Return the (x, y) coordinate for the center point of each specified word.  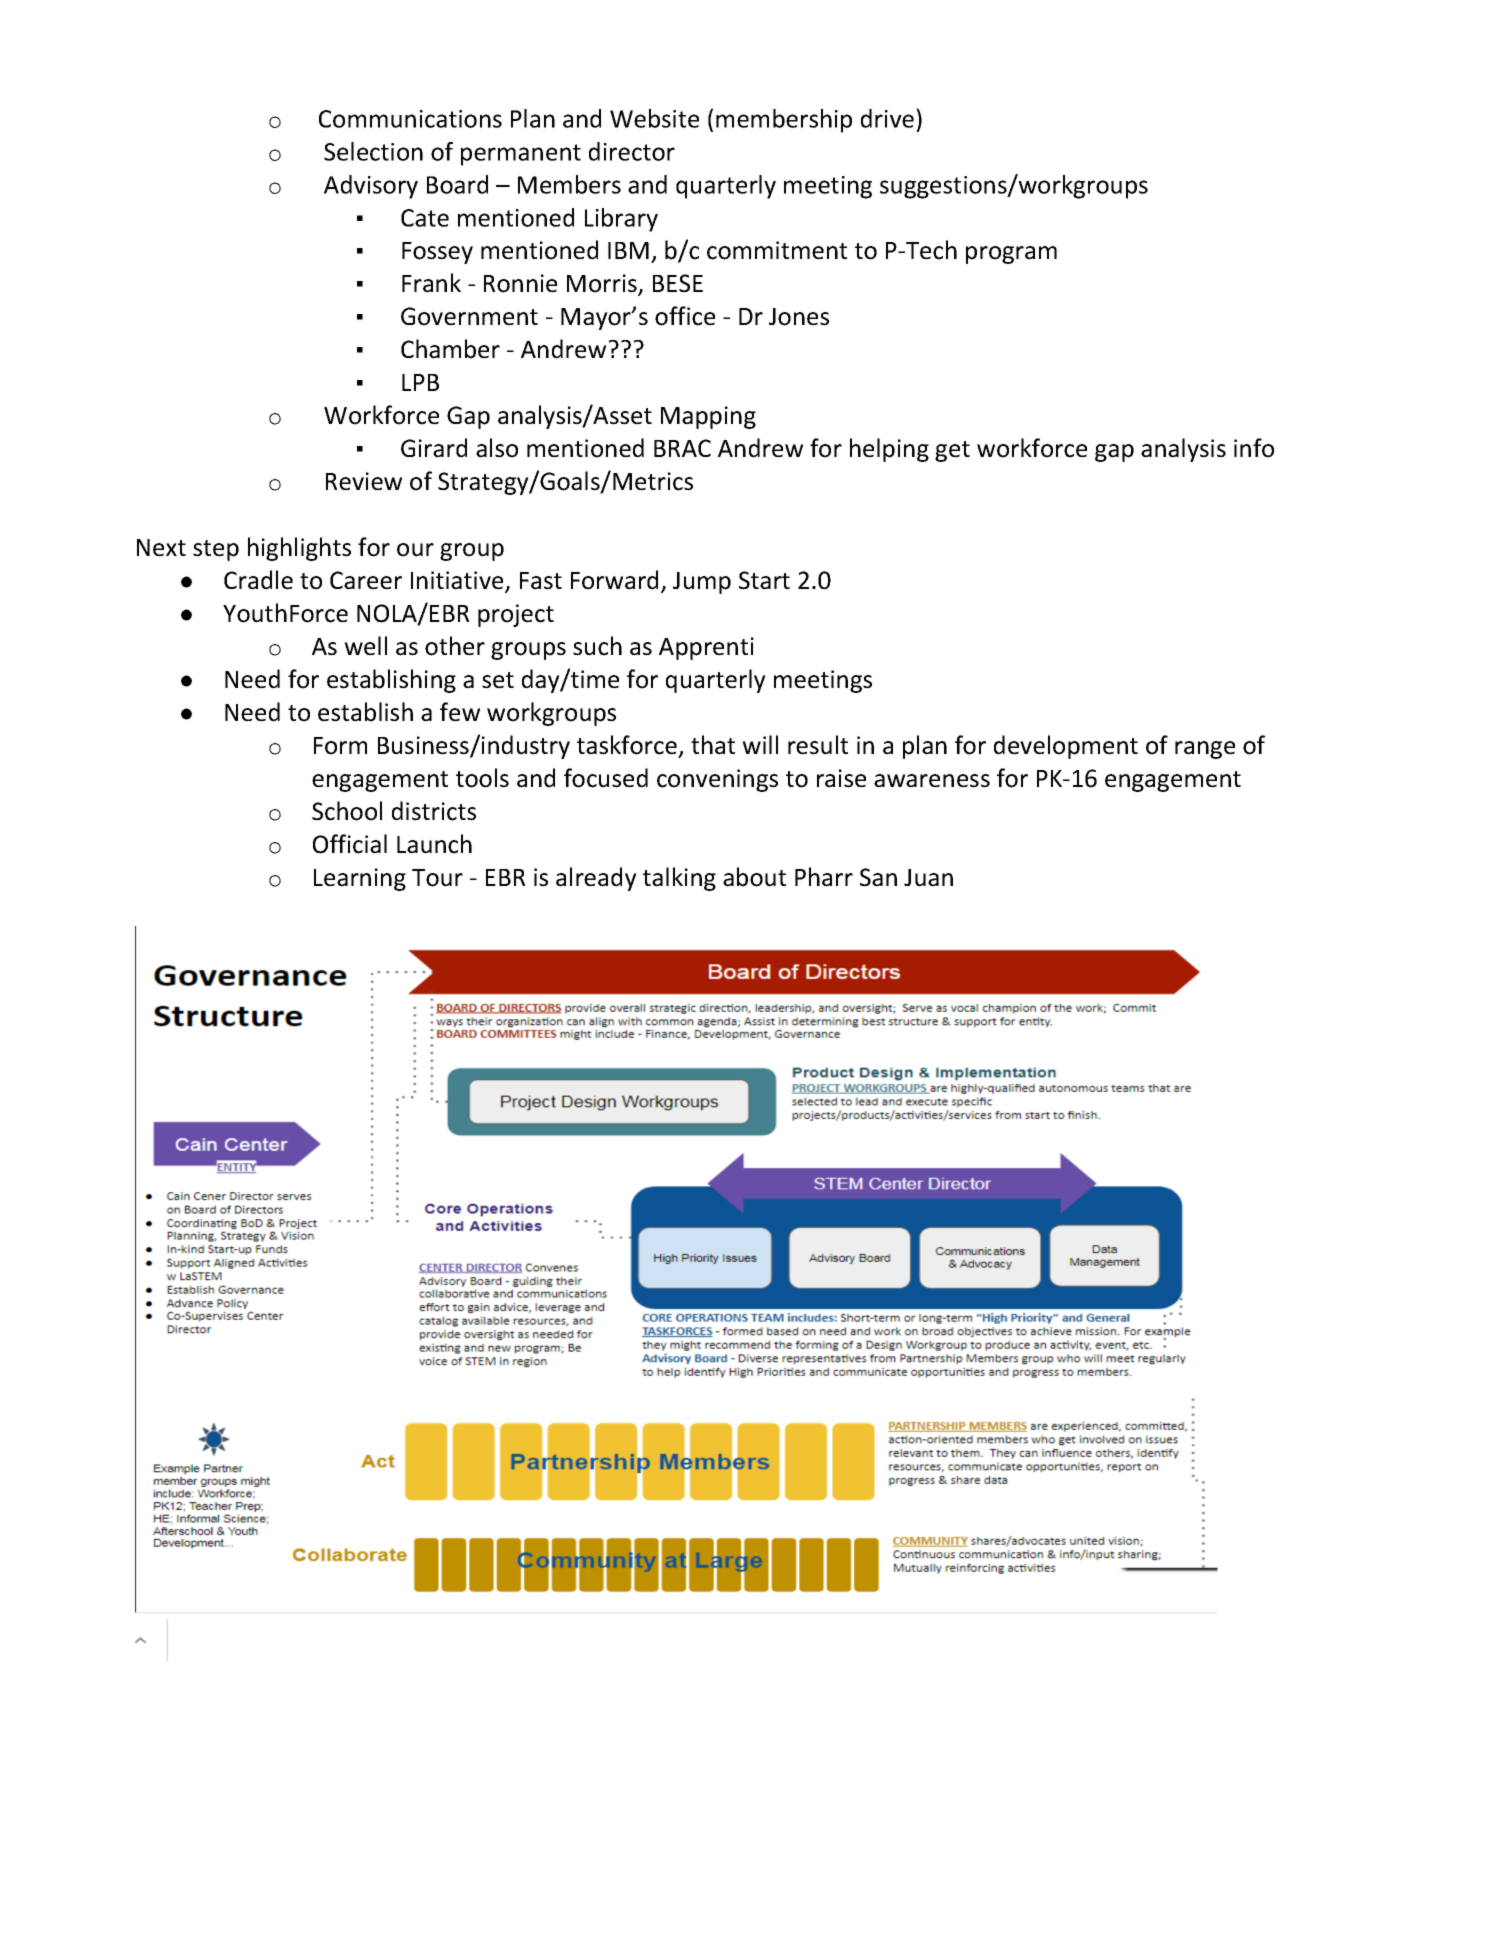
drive (887, 118)
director (632, 151)
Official (350, 844)
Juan (928, 878)
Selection (373, 151)
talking (679, 879)
